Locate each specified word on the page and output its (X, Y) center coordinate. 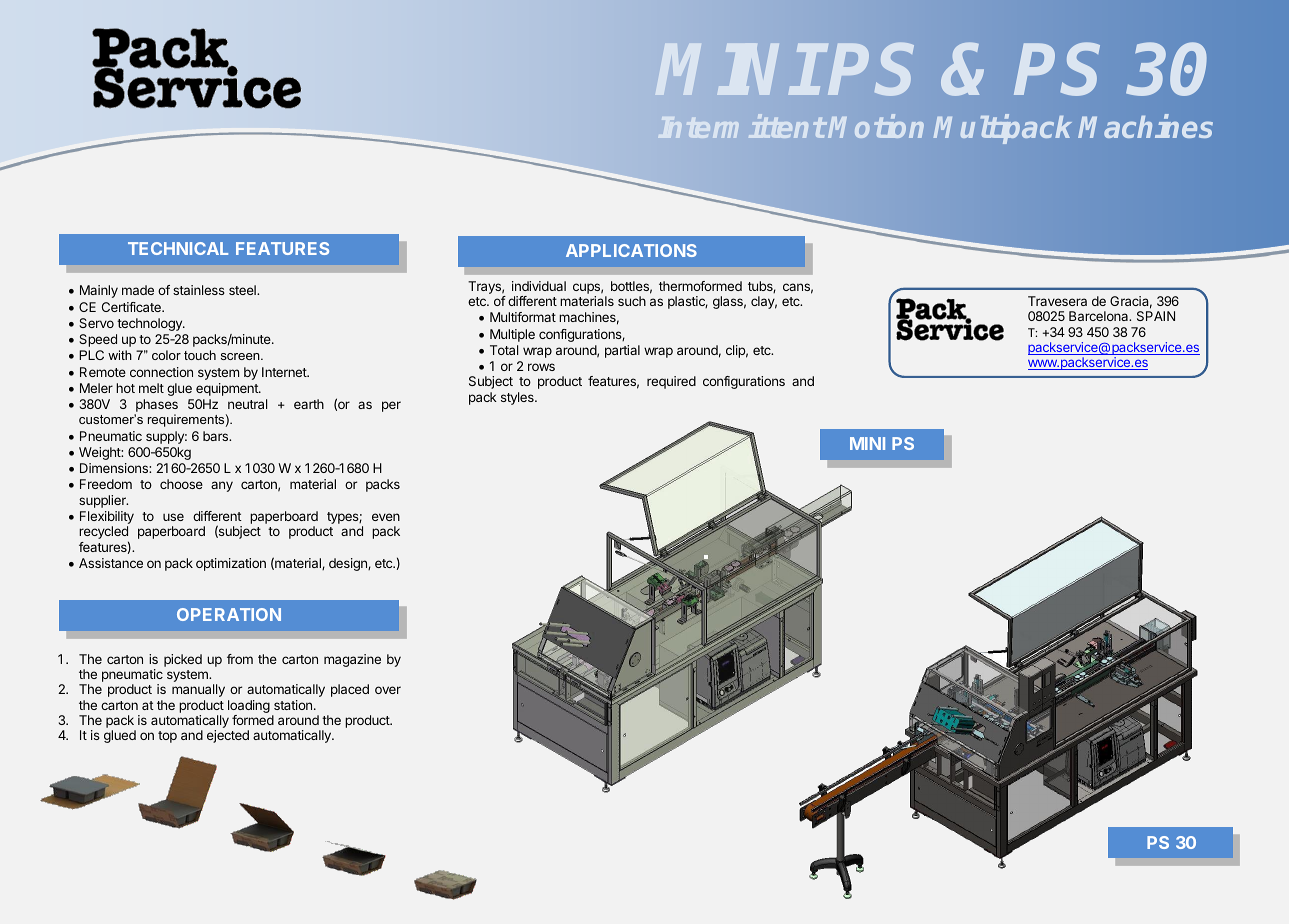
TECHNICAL (178, 248)
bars (216, 436)
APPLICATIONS (631, 250)
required (671, 382)
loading (249, 708)
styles (518, 398)
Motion (876, 126)
